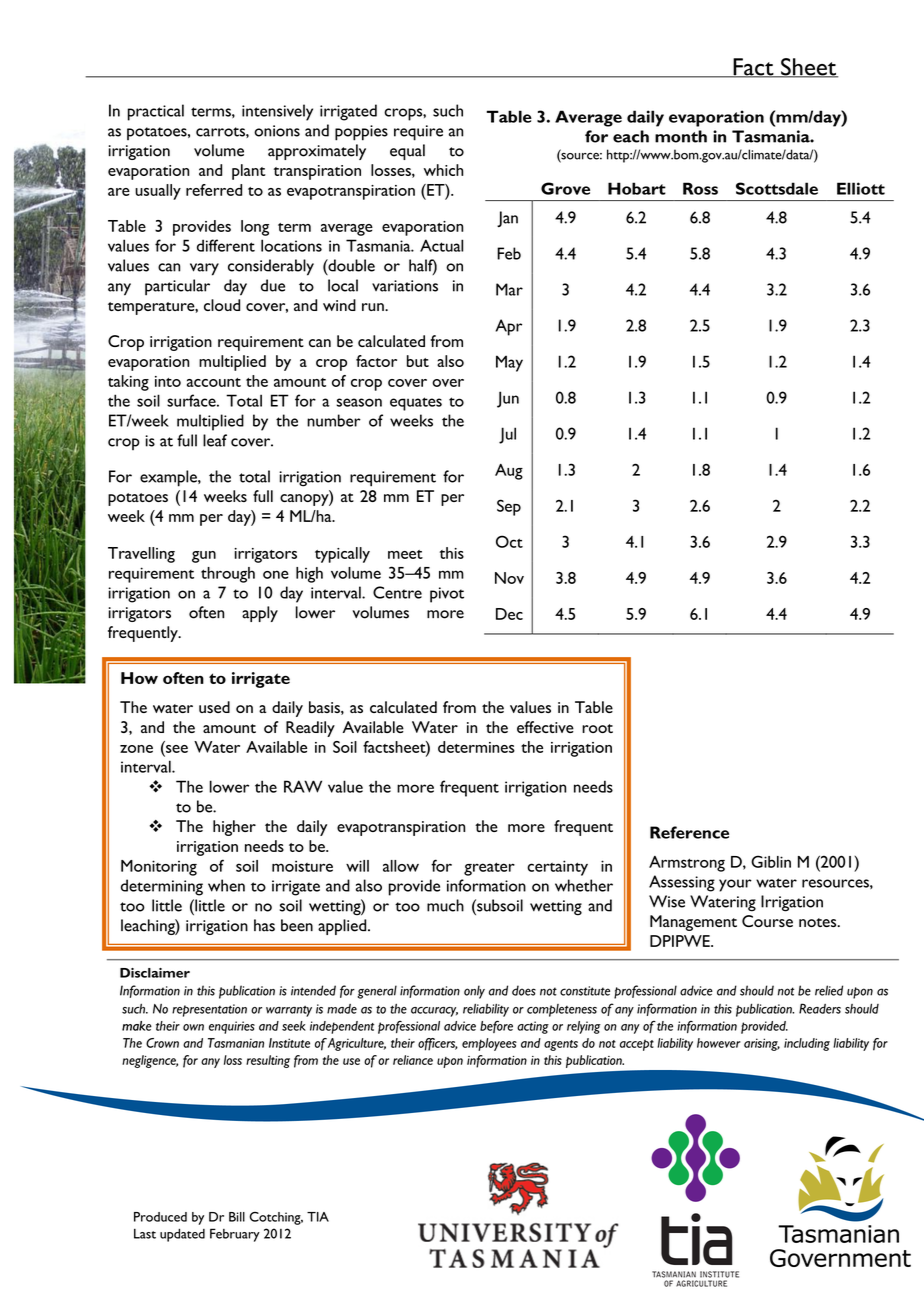  What do you see at coordinates (209, 1010) in the page?
I see `representation` at bounding box center [209, 1010].
